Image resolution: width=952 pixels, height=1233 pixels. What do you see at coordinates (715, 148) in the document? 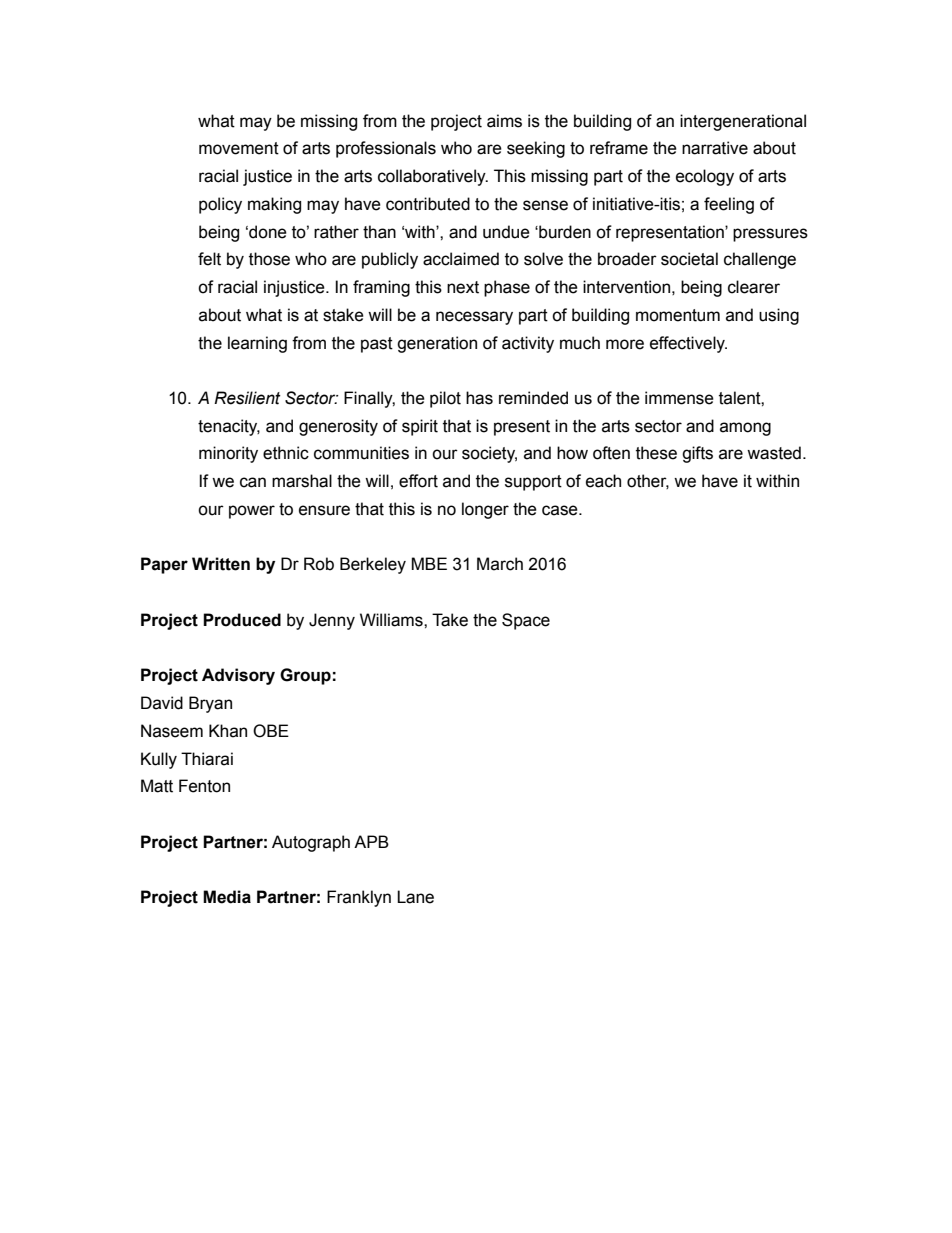
I see `narrative` at bounding box center [715, 148].
